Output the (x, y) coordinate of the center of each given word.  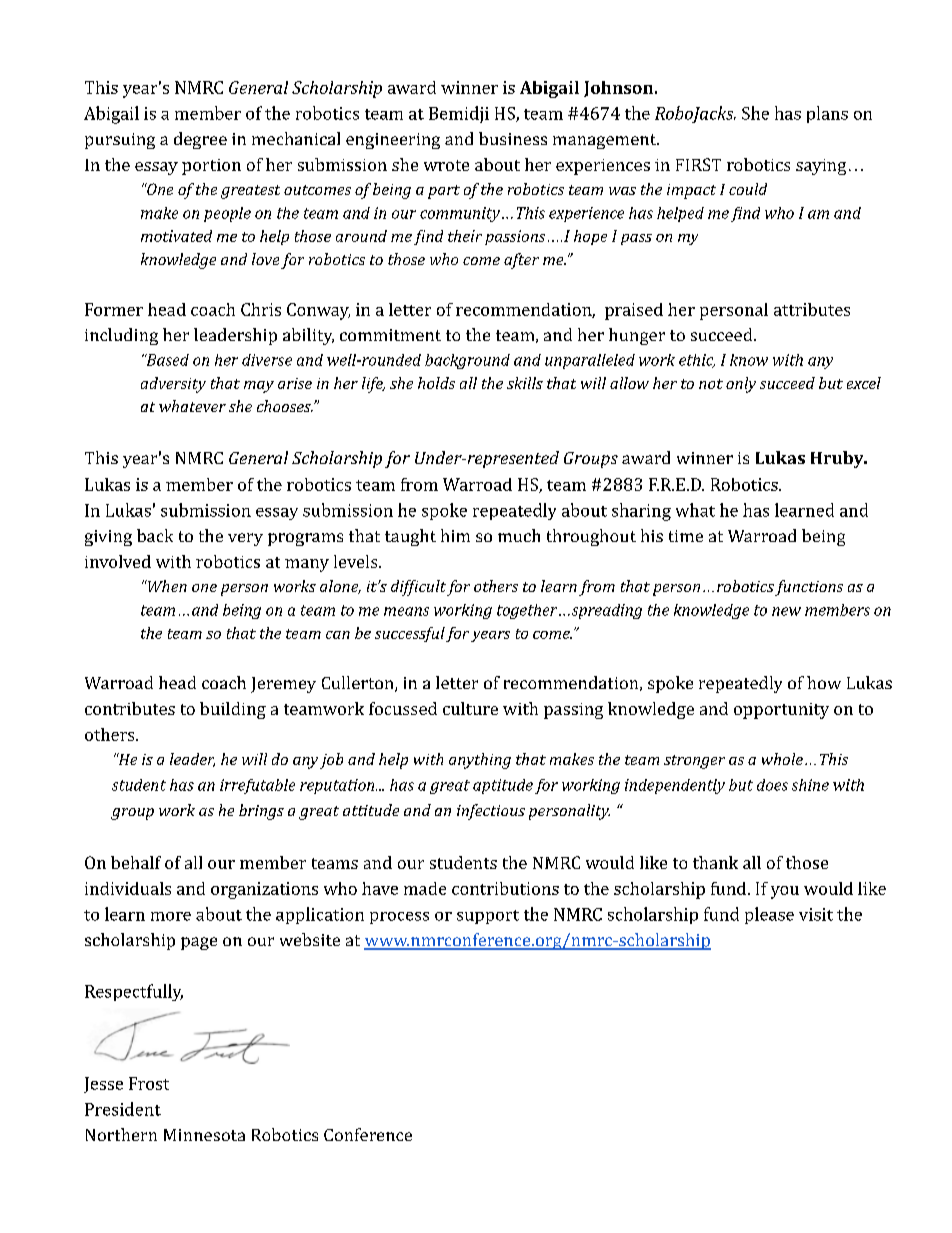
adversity (173, 385)
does (772, 785)
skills (525, 383)
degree (200, 140)
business (513, 138)
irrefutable (257, 786)
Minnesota (204, 1135)
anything (480, 761)
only (741, 385)
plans (827, 114)
